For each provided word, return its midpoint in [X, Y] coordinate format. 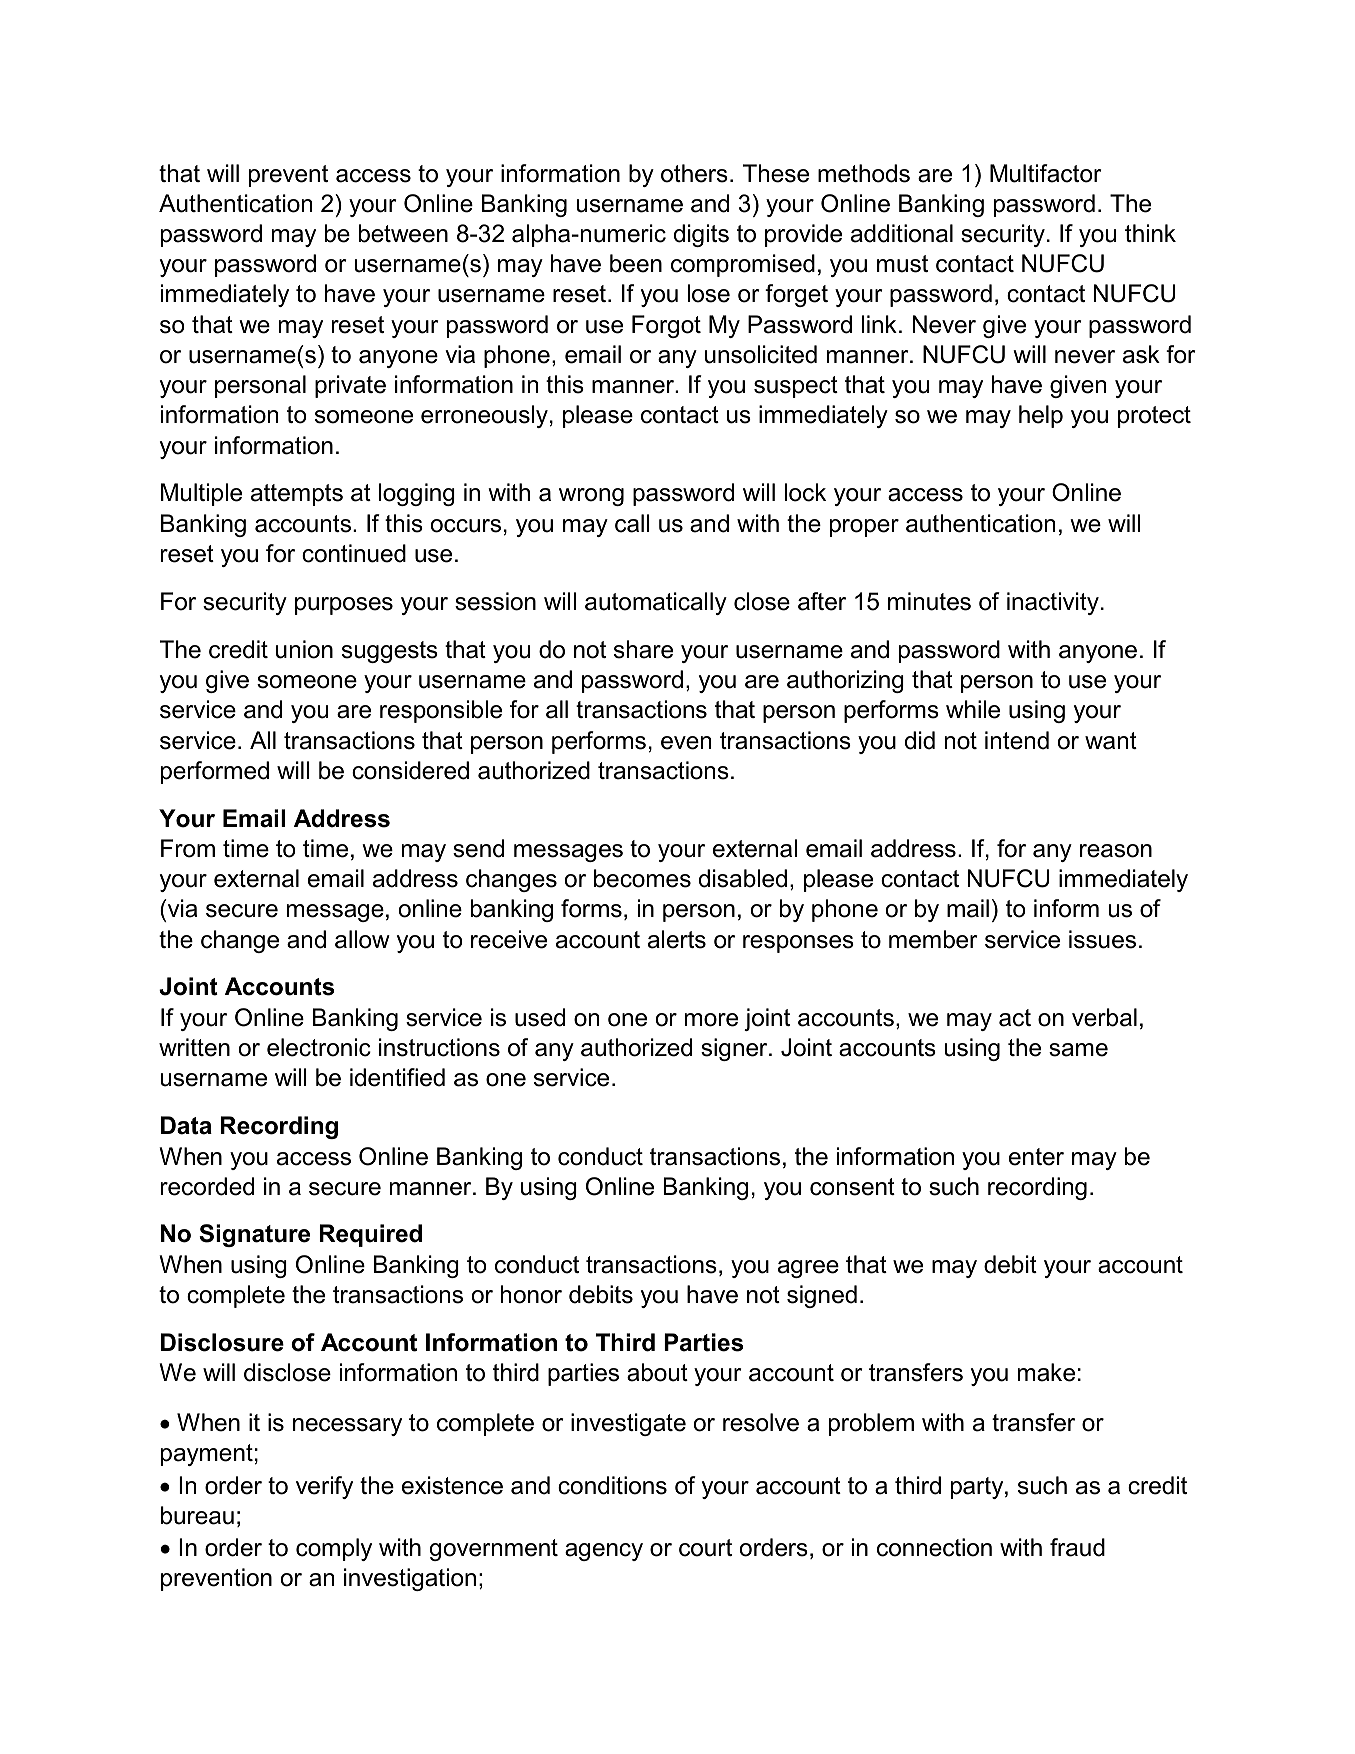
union [304, 649]
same [1078, 1050]
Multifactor [1046, 173]
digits [701, 235]
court [705, 1548]
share [643, 649]
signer [735, 1049]
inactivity [1053, 603]
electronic [319, 1047]
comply [334, 1549]
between [403, 233]
